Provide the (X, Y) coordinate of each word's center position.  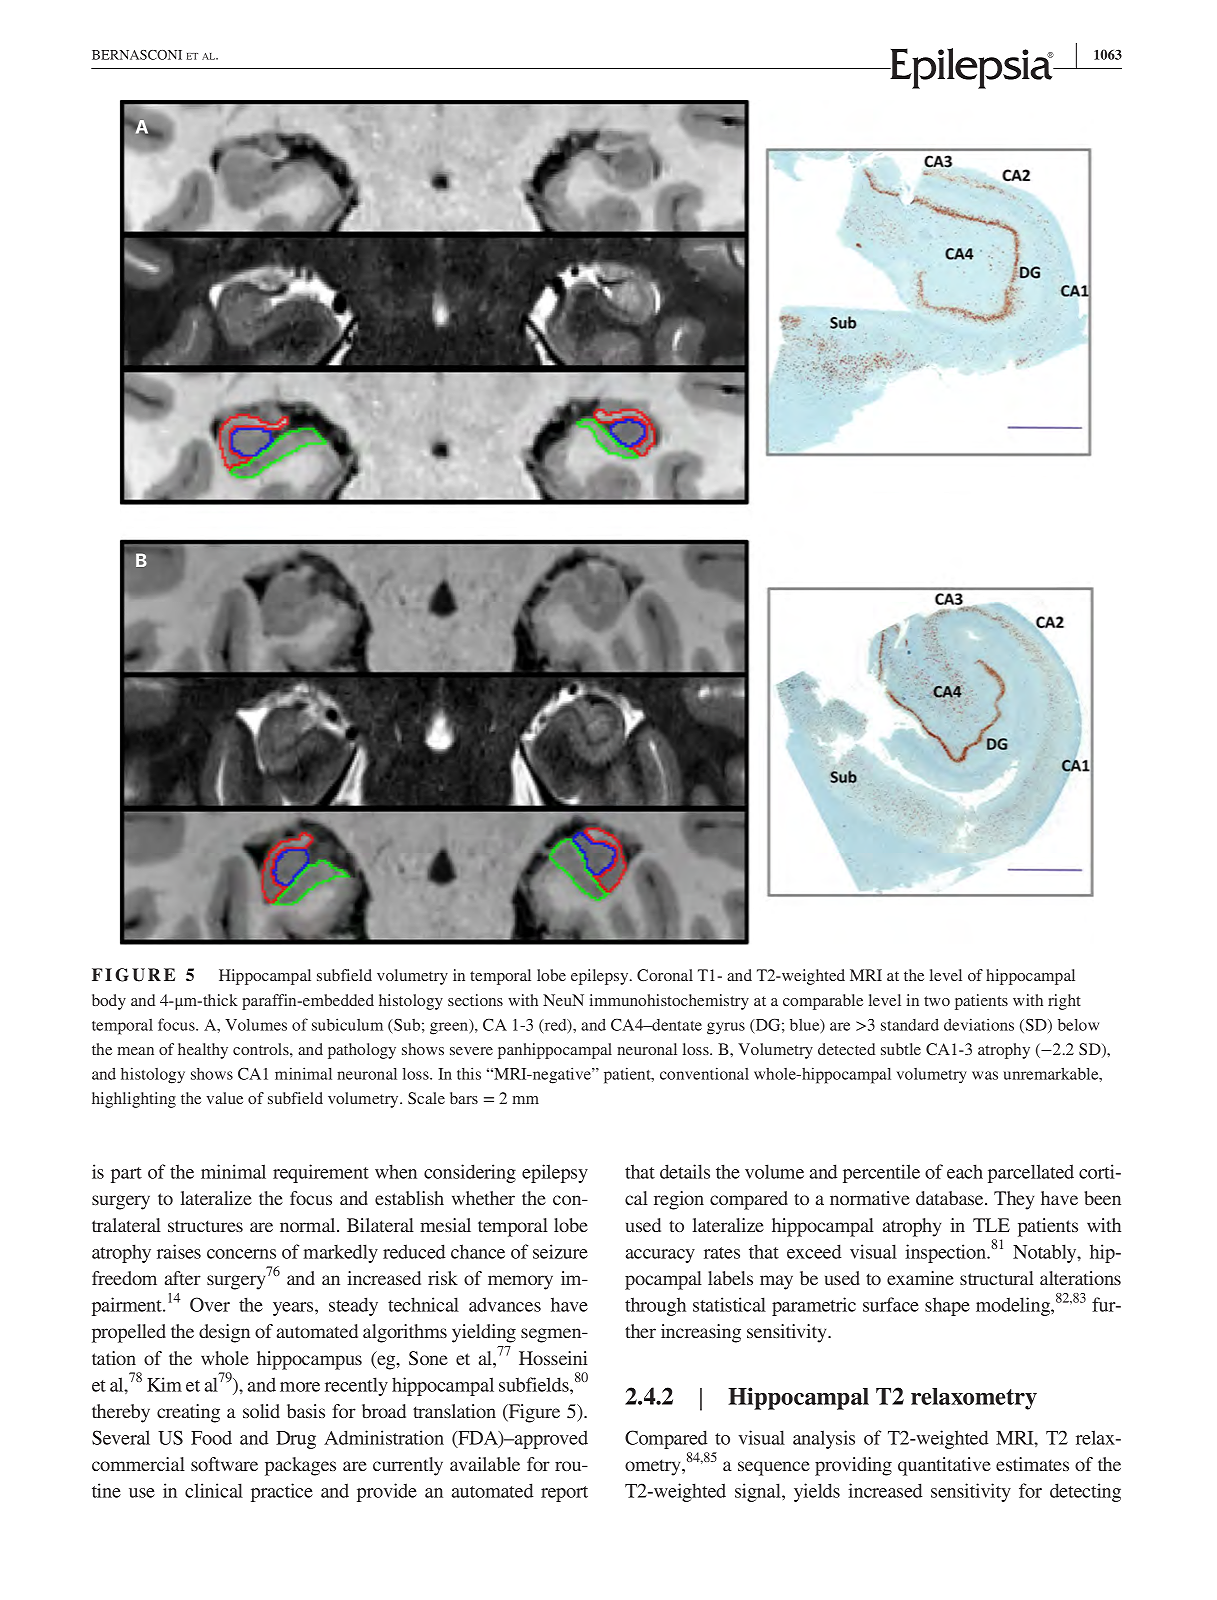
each (965, 1171)
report (564, 1494)
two (937, 1001)
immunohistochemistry (669, 1002)
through (655, 1306)
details (685, 1171)
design (224, 1333)
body (109, 1002)
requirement (321, 1173)
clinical (214, 1490)
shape (947, 1306)
